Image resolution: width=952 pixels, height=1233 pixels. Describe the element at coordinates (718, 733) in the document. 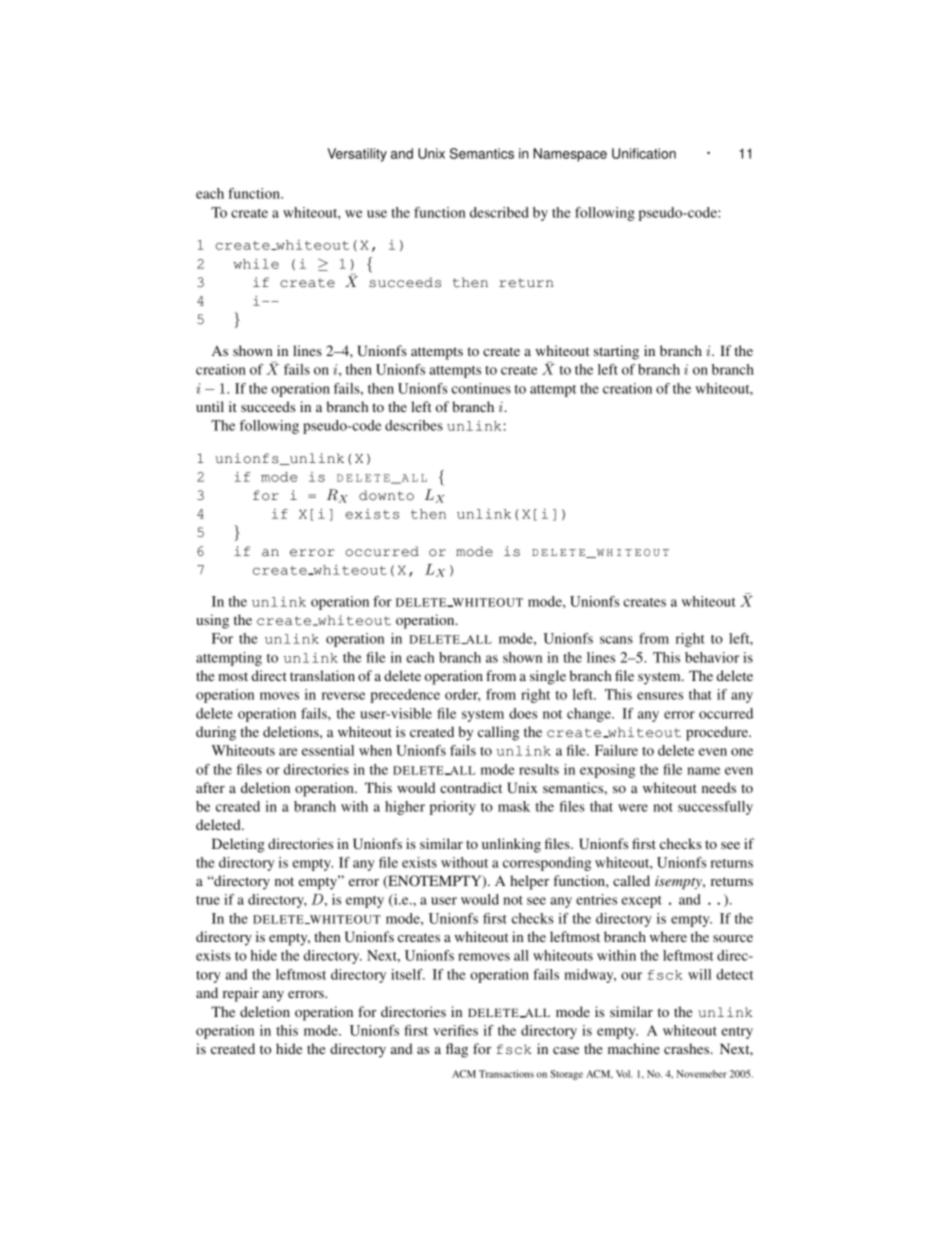

I see `procedure` at that location.
